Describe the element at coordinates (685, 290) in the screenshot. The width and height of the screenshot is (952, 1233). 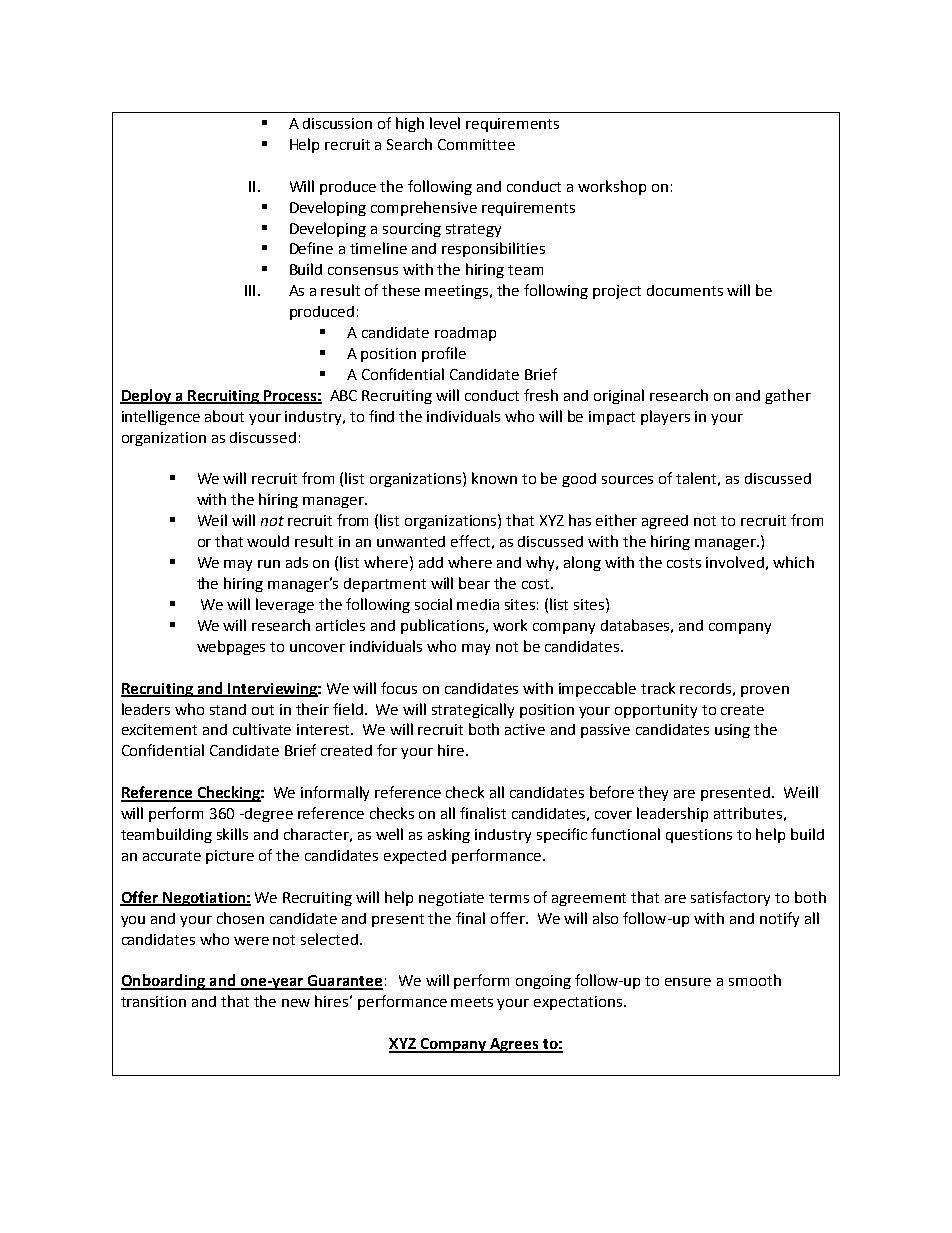
I see `documents` at that location.
